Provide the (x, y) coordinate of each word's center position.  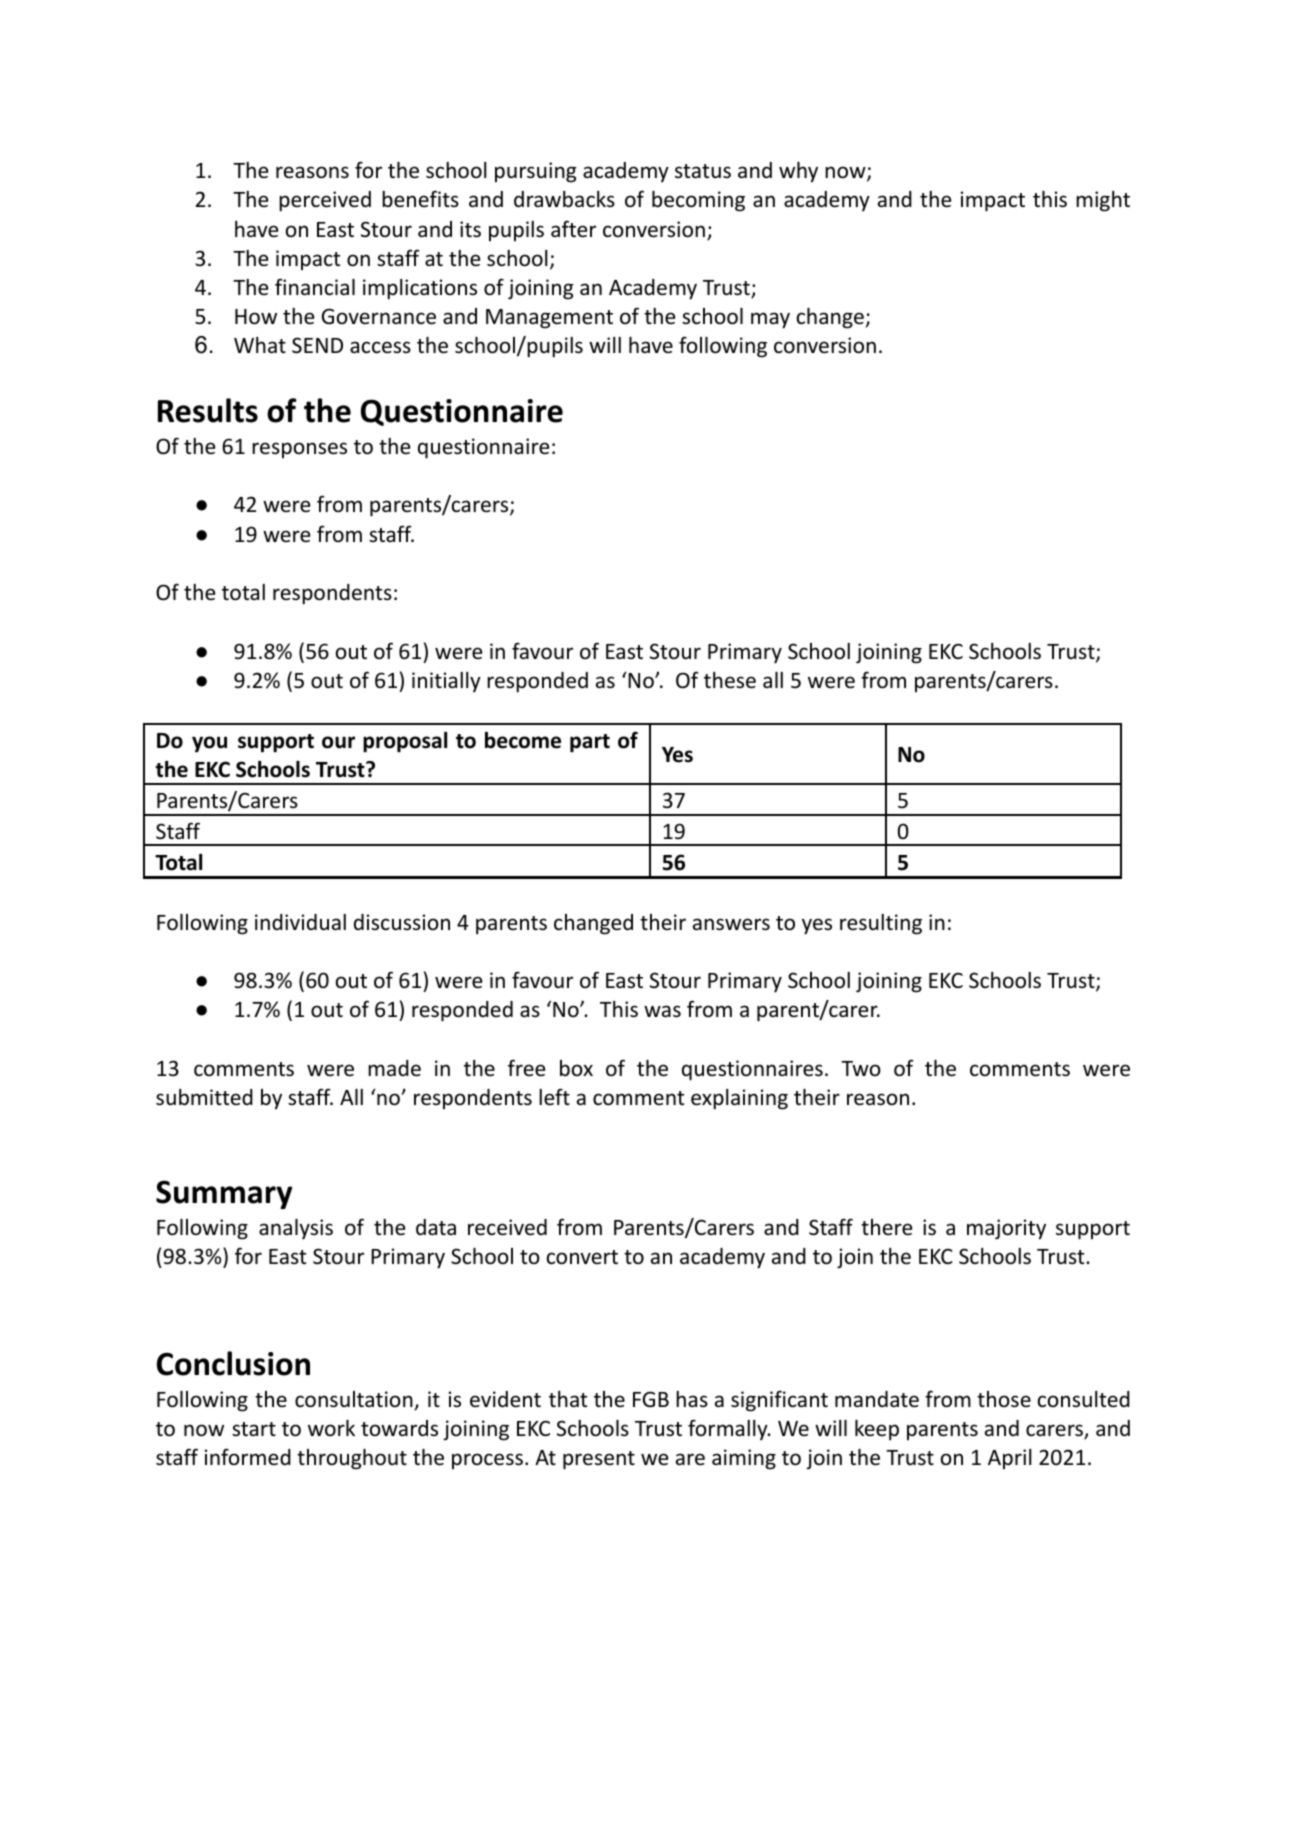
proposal (405, 742)
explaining (739, 1099)
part (590, 743)
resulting (881, 924)
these (730, 680)
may (770, 320)
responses (299, 450)
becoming (698, 201)
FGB (651, 1399)
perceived (325, 201)
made (394, 1068)
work (331, 1428)
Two (861, 1068)
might (1103, 201)
